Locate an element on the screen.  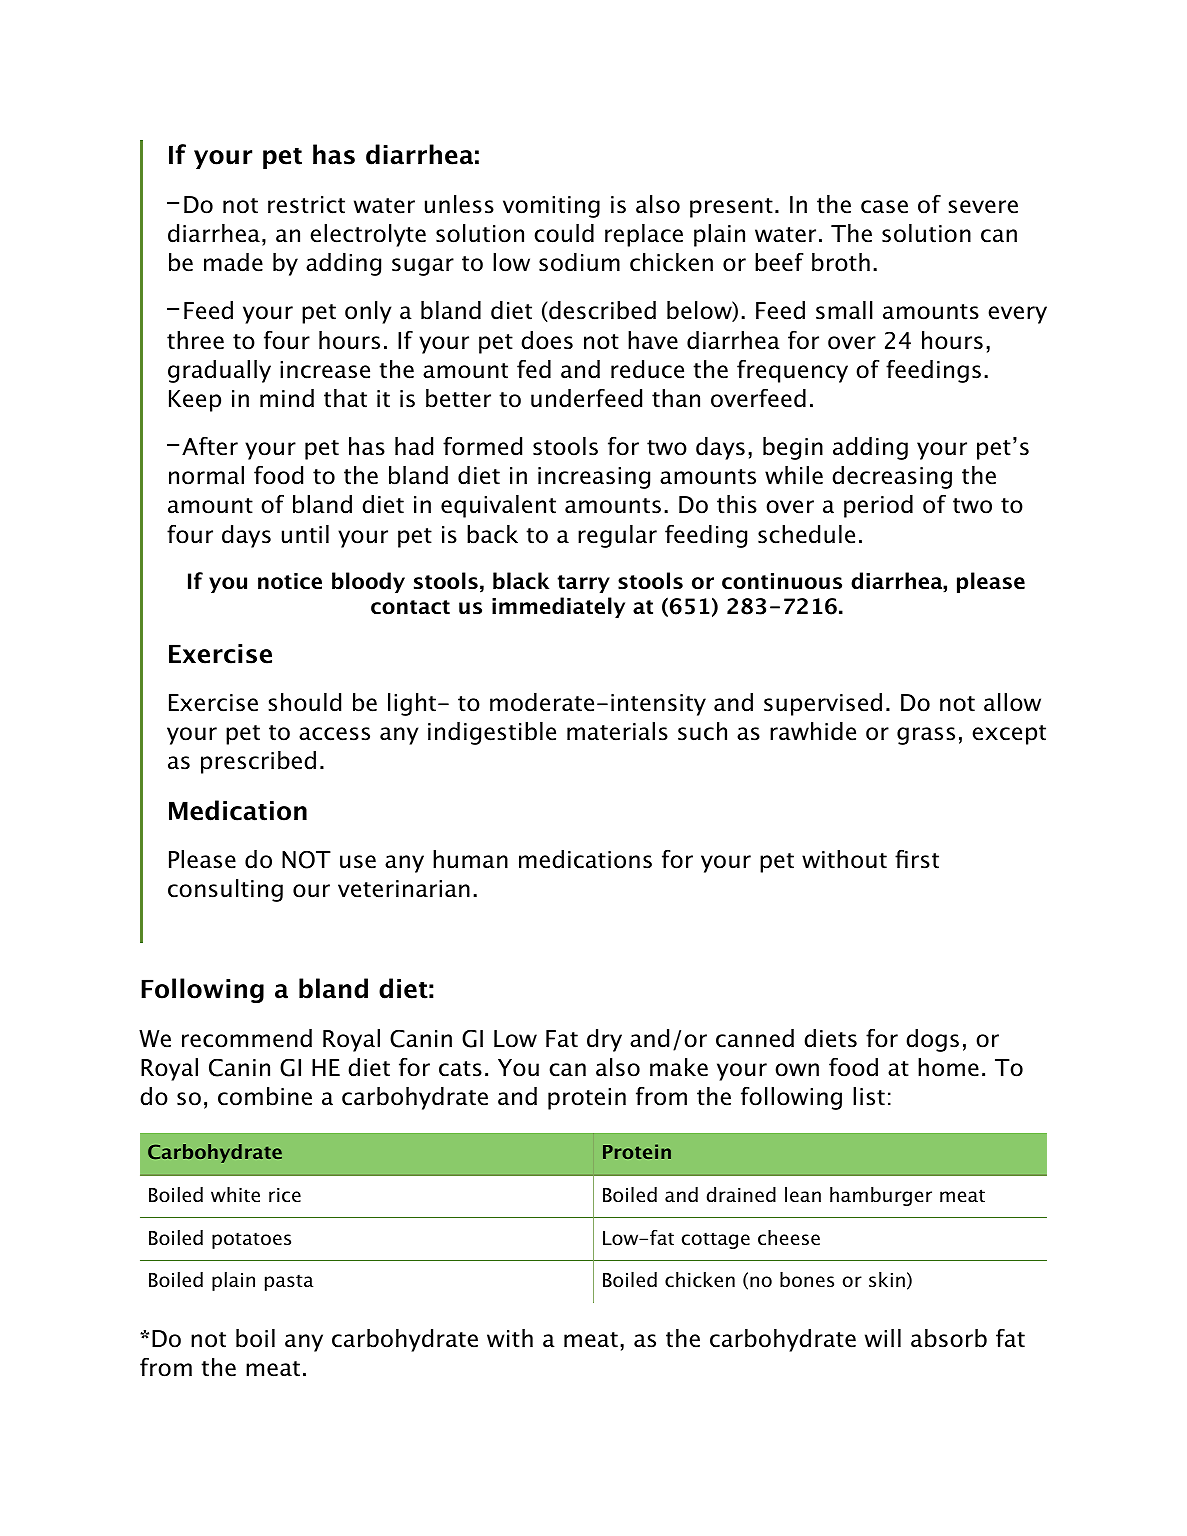
case is located at coordinates (884, 207).
